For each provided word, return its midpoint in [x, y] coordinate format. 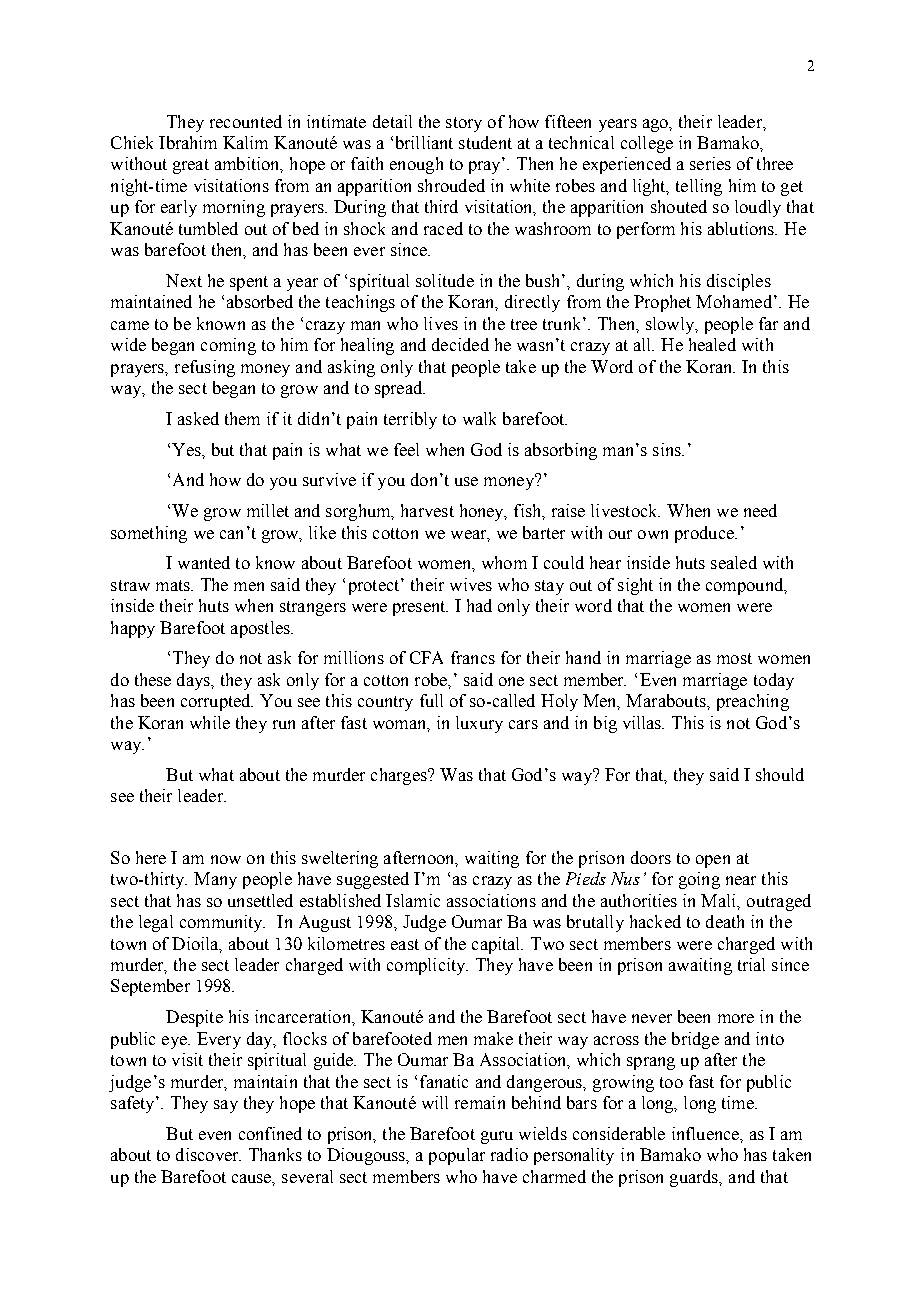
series [710, 163]
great [191, 166]
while [210, 722]
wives [471, 584]
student [485, 142]
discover [208, 1154]
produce [705, 534]
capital [497, 945]
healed [712, 344]
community [222, 923]
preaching [753, 702]
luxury [479, 724]
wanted [204, 562]
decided [460, 344]
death [725, 921]
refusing [205, 368]
